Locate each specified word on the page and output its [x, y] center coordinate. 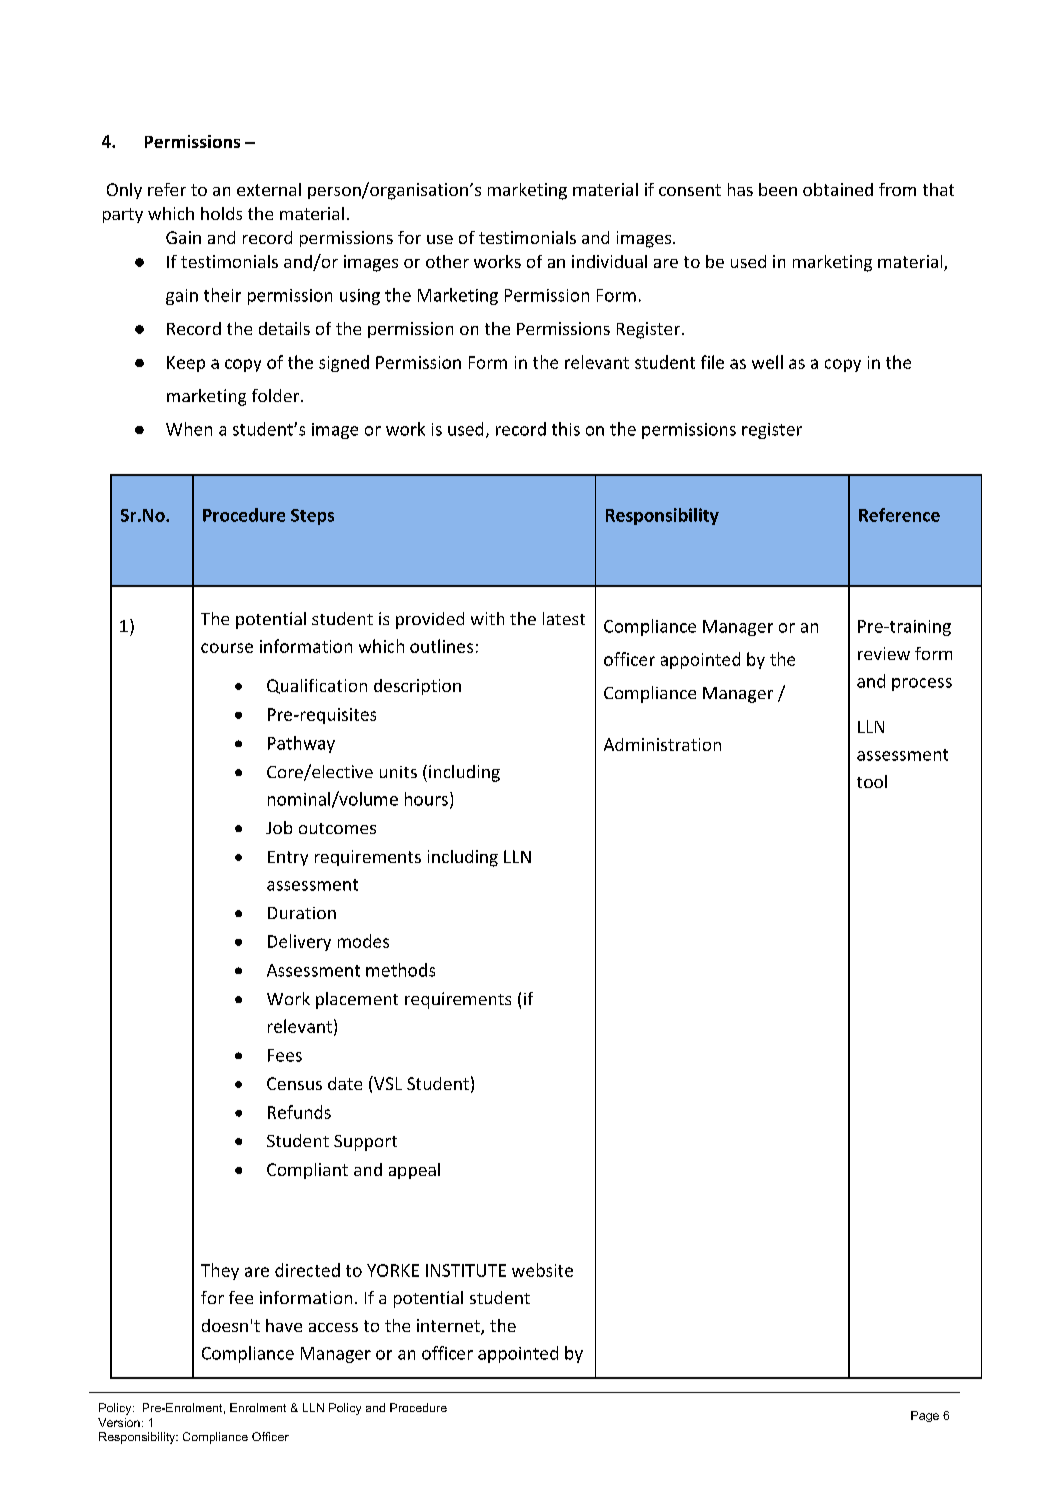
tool [872, 781]
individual [609, 261]
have [284, 1325]
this [566, 429]
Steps [312, 517]
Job [279, 827]
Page [925, 1416]
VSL [387, 1083]
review [884, 653]
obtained [838, 189]
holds [221, 213]
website [542, 1270]
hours [426, 799]
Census [294, 1083]
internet [449, 1327]
